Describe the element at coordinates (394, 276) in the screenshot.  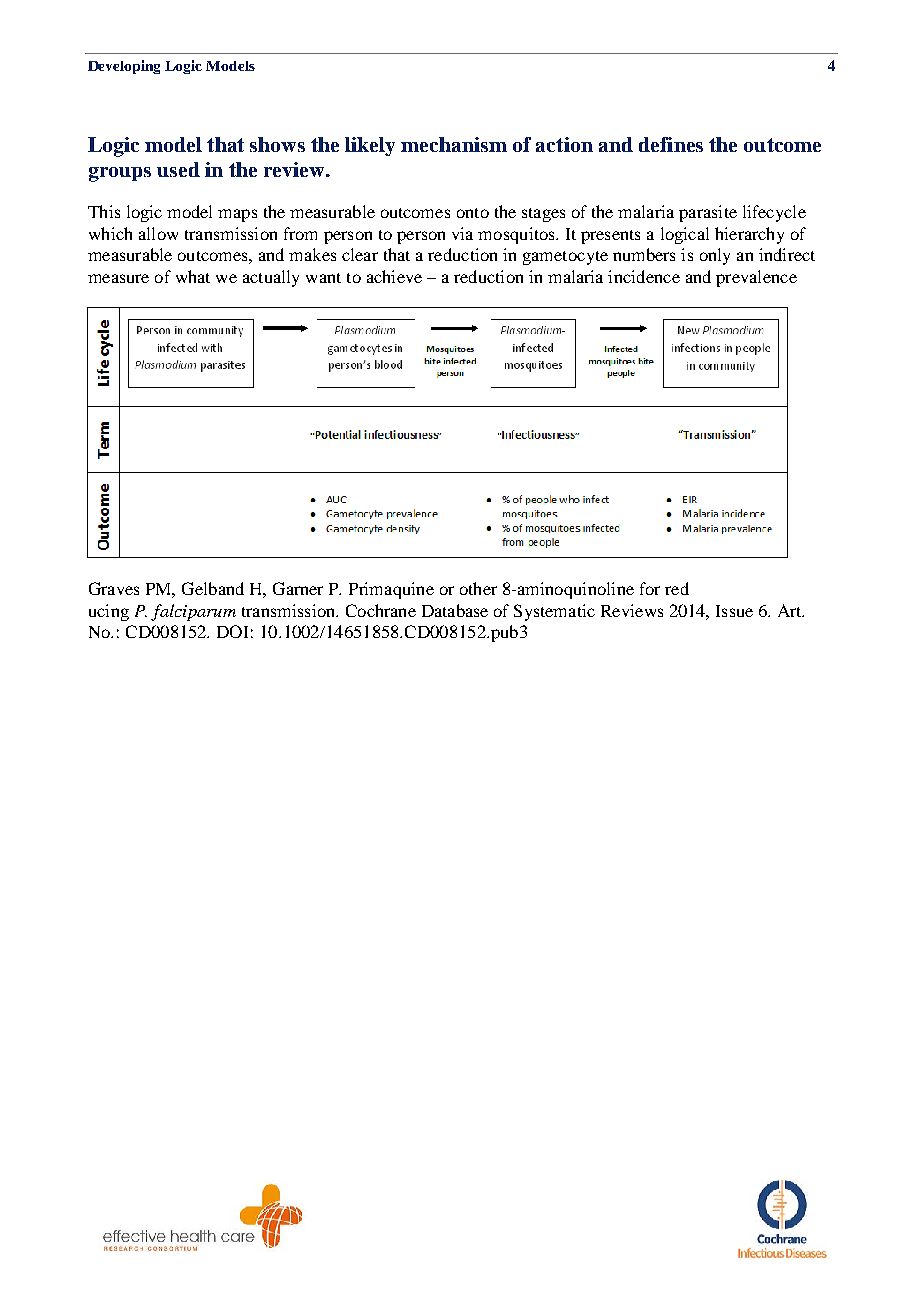
I see `achieve` at that location.
